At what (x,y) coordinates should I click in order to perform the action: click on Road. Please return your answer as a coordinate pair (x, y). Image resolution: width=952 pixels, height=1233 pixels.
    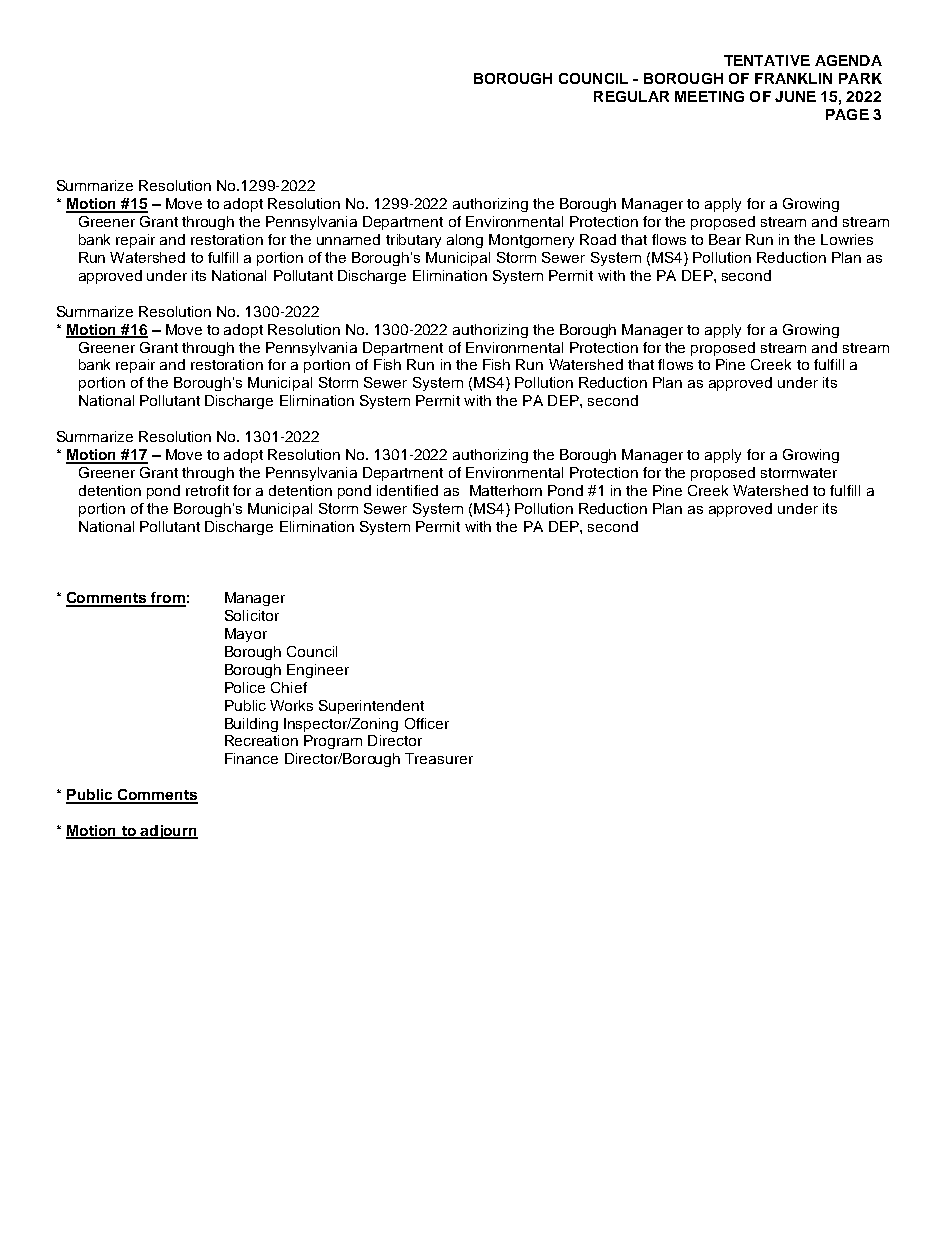
    Looking at the image, I should click on (598, 239).
